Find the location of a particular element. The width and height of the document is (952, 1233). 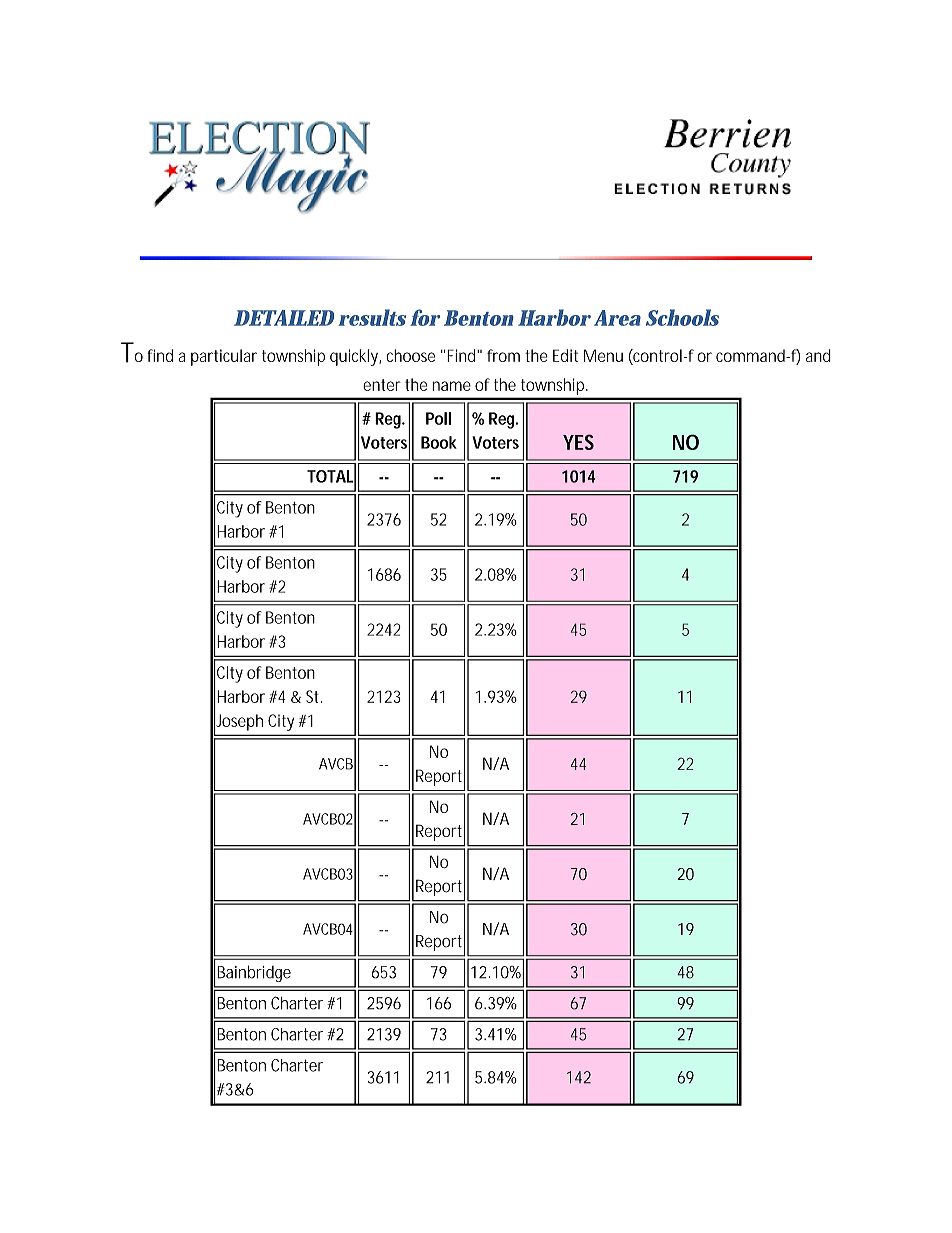

YES is located at coordinates (578, 442).
